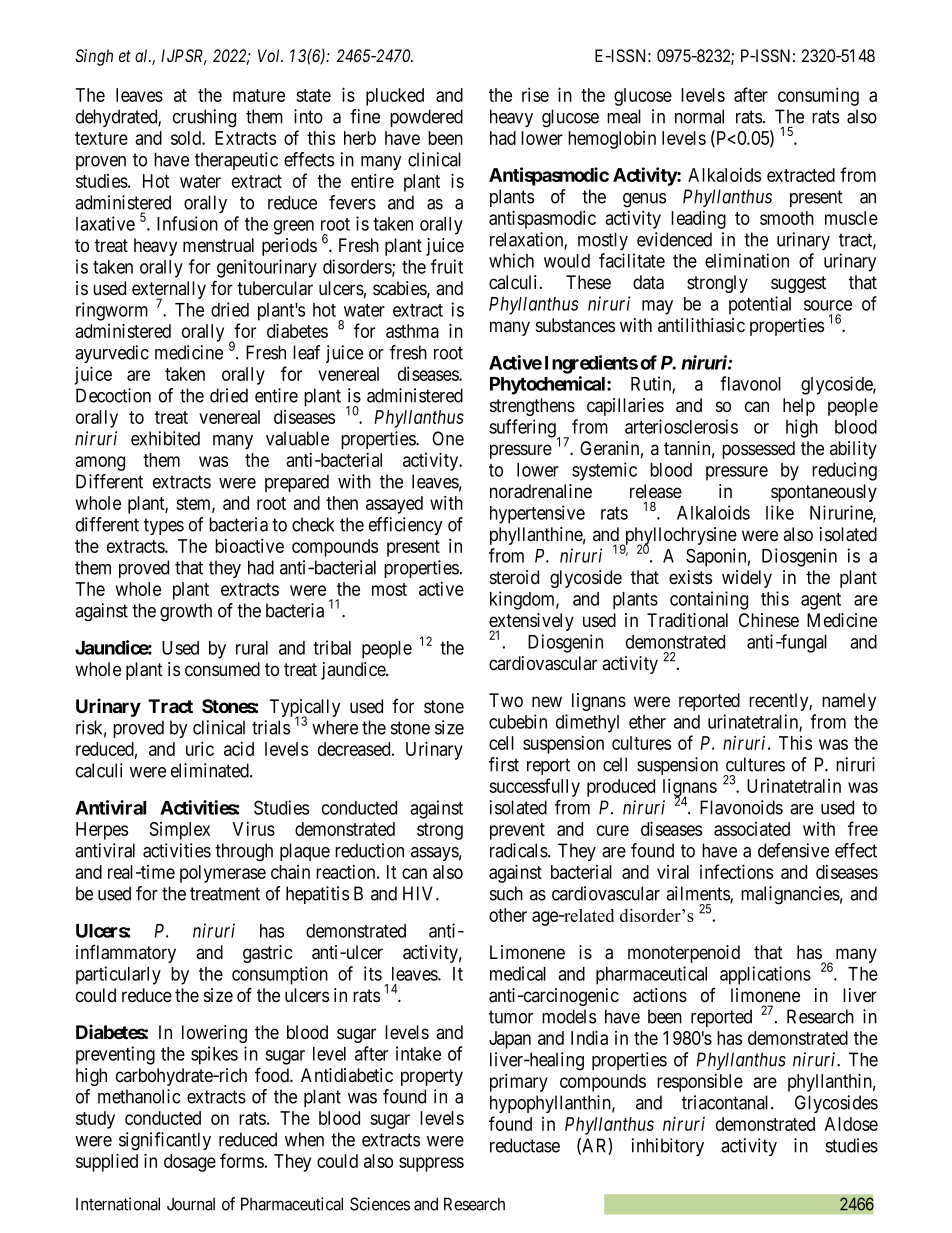  I want to click on rise, so click(535, 94).
